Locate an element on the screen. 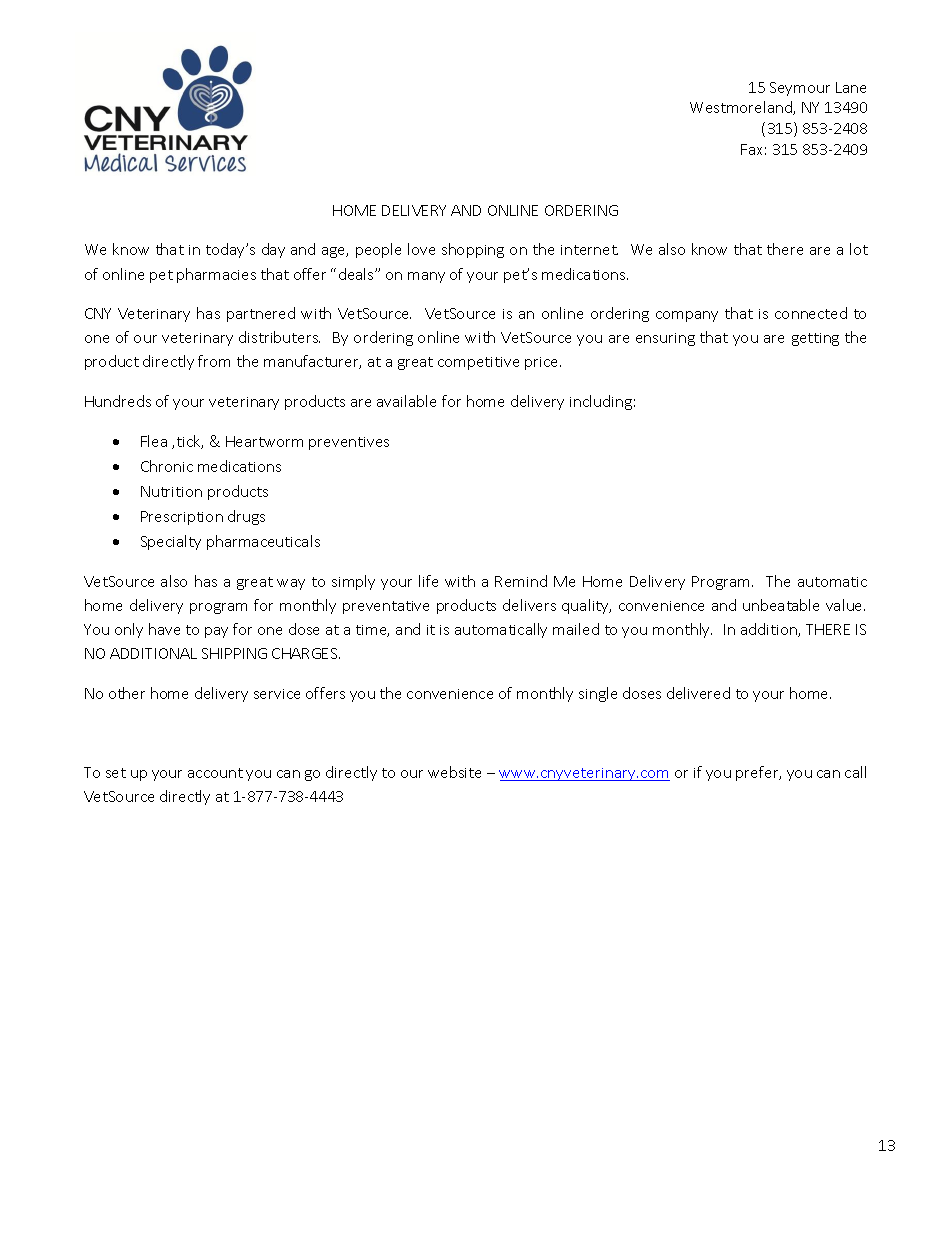  connected is located at coordinates (811, 313).
